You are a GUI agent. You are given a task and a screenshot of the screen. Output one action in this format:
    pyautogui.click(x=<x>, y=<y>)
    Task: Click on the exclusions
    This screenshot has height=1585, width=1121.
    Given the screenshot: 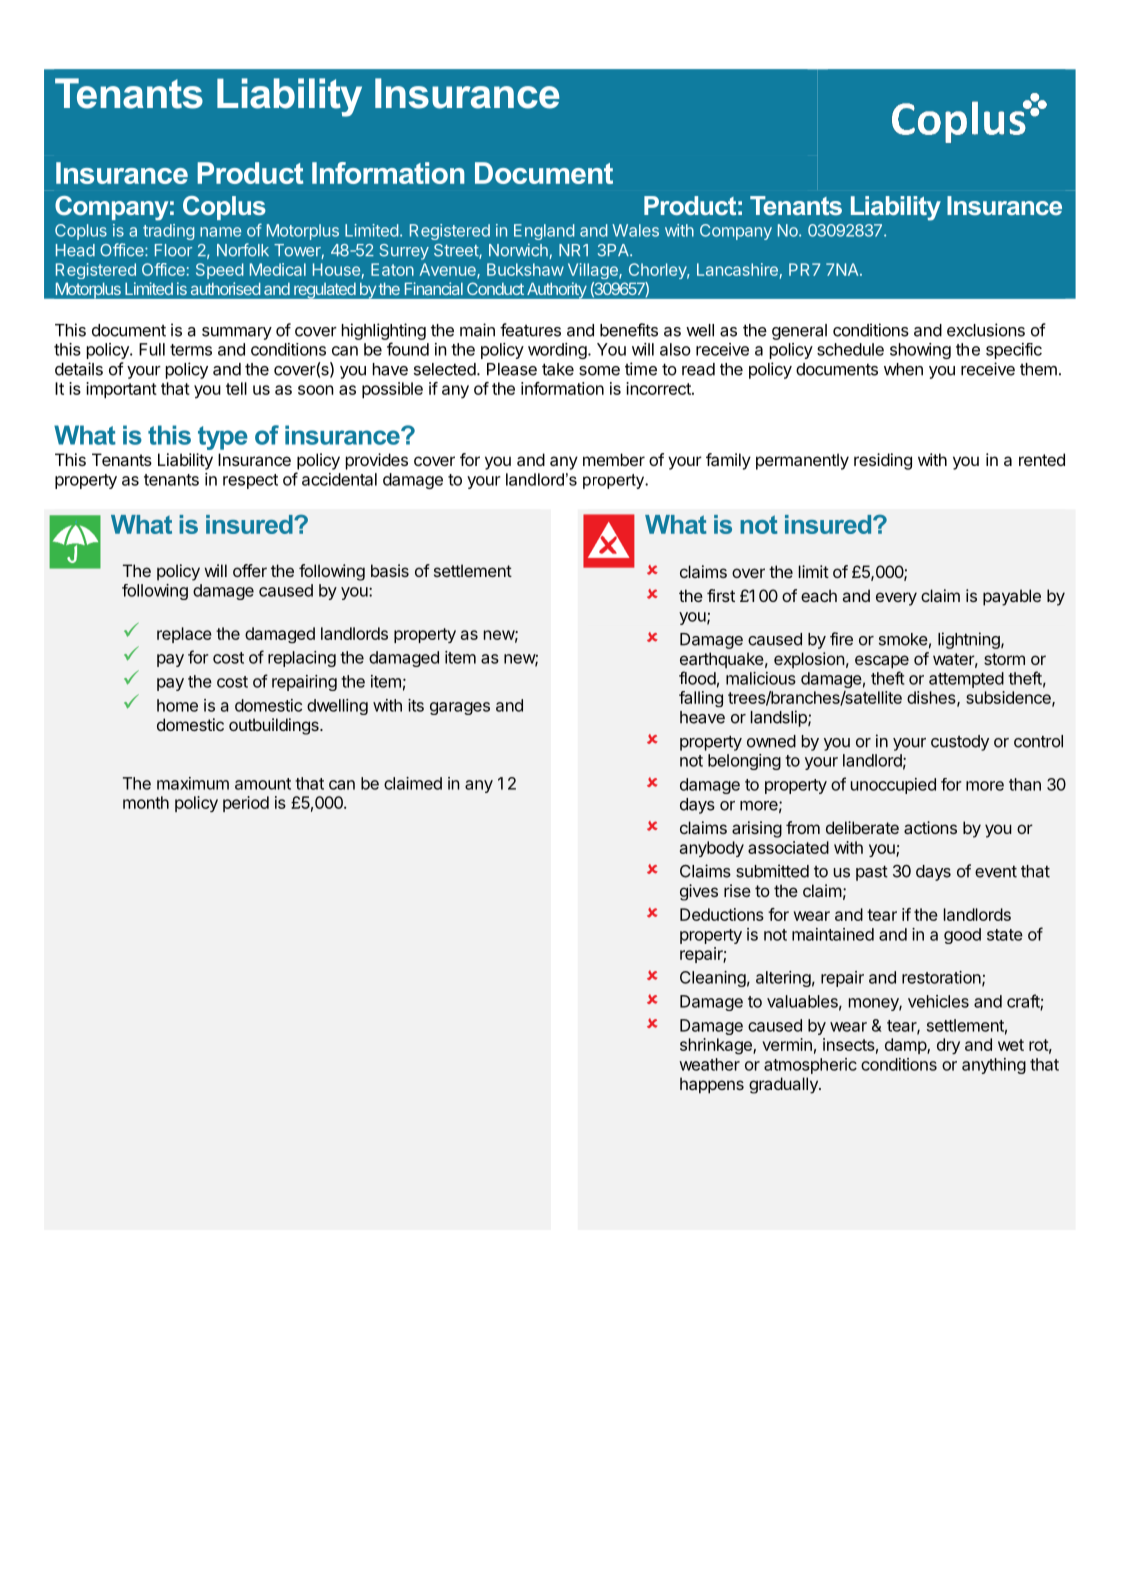 What is the action you would take?
    pyautogui.click(x=986, y=330)
